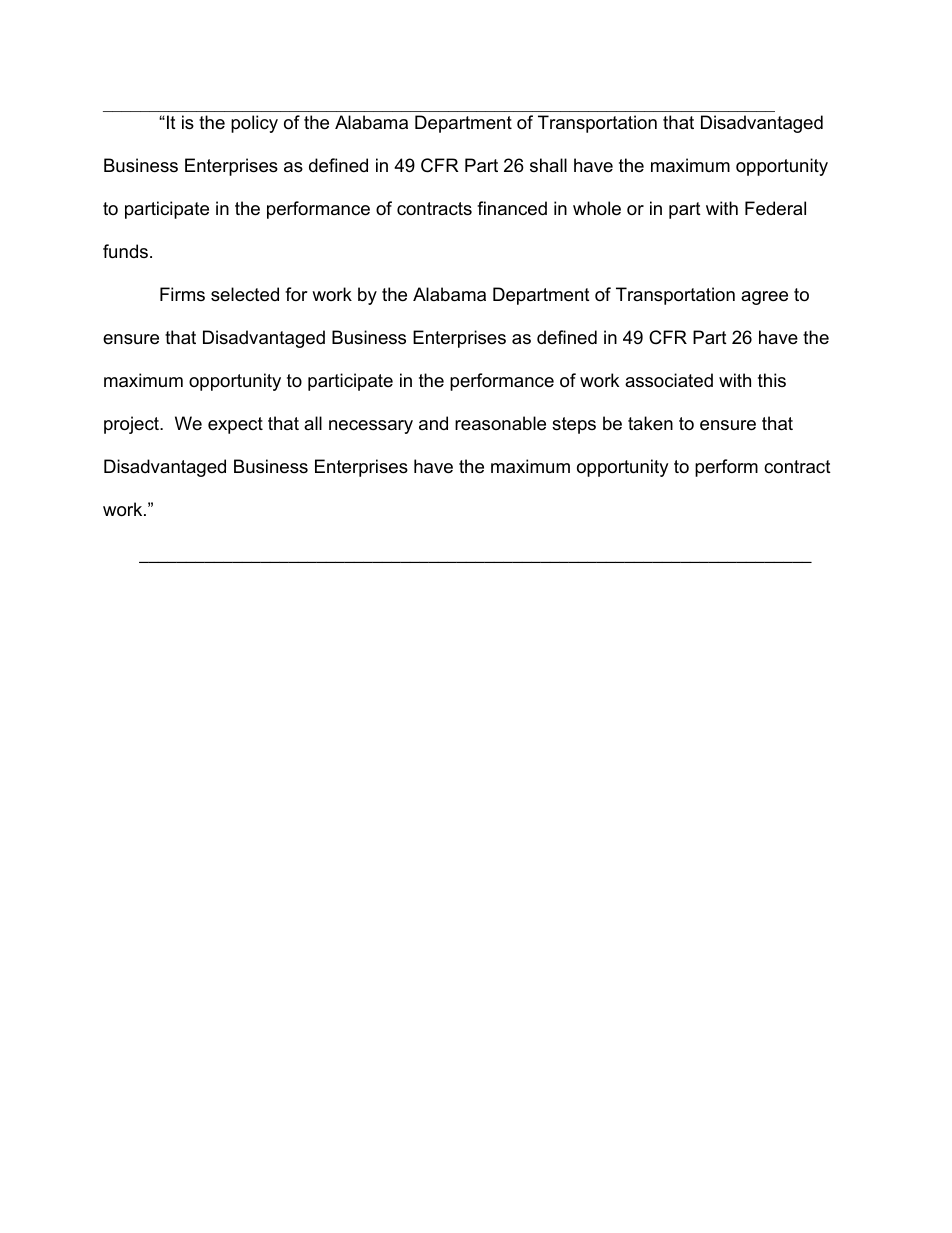 The width and height of the screenshot is (952, 1233). I want to click on expect, so click(235, 425).
